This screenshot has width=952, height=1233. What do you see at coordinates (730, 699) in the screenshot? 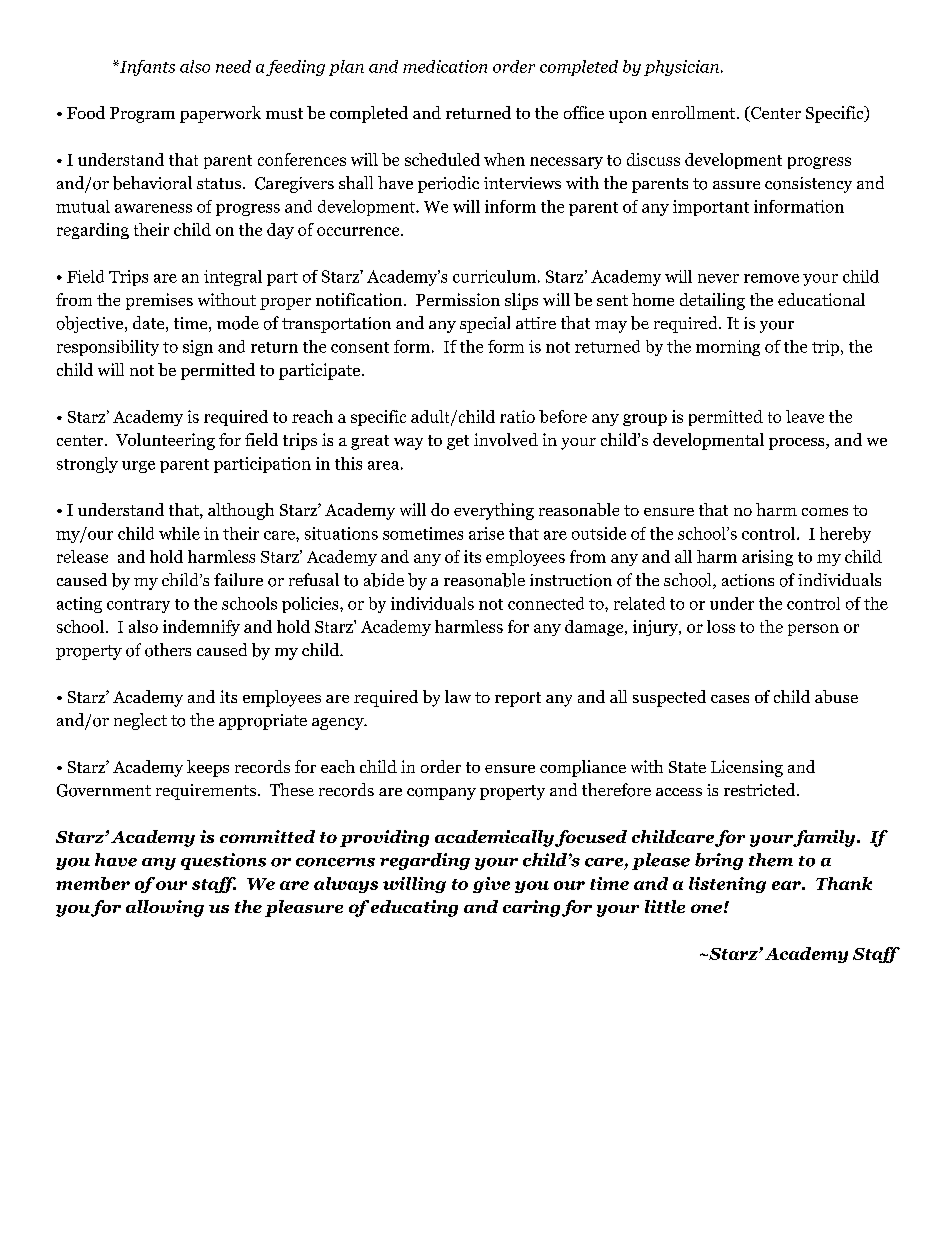
I see `cases` at bounding box center [730, 699].
